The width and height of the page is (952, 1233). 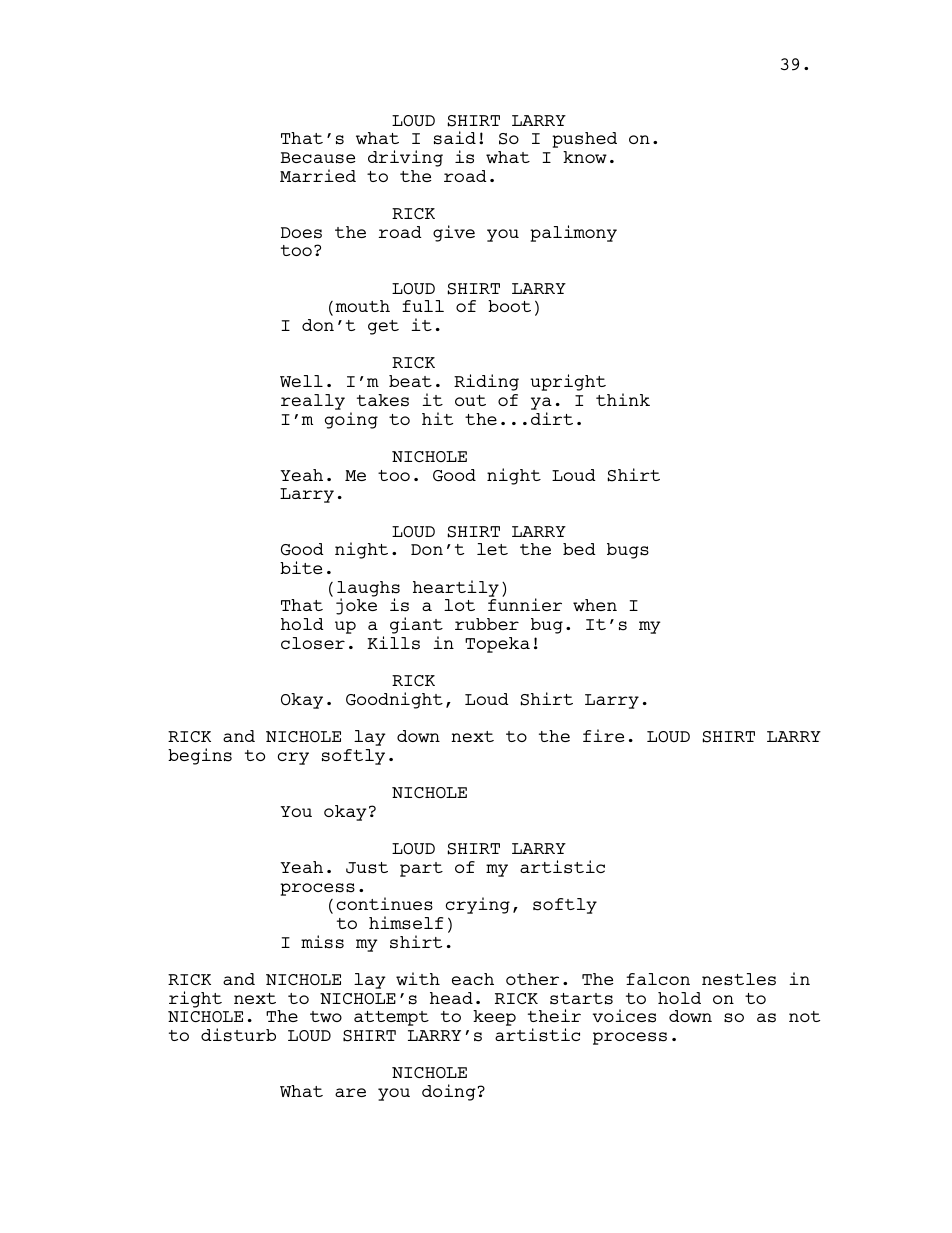 I want to click on think, so click(x=623, y=399).
